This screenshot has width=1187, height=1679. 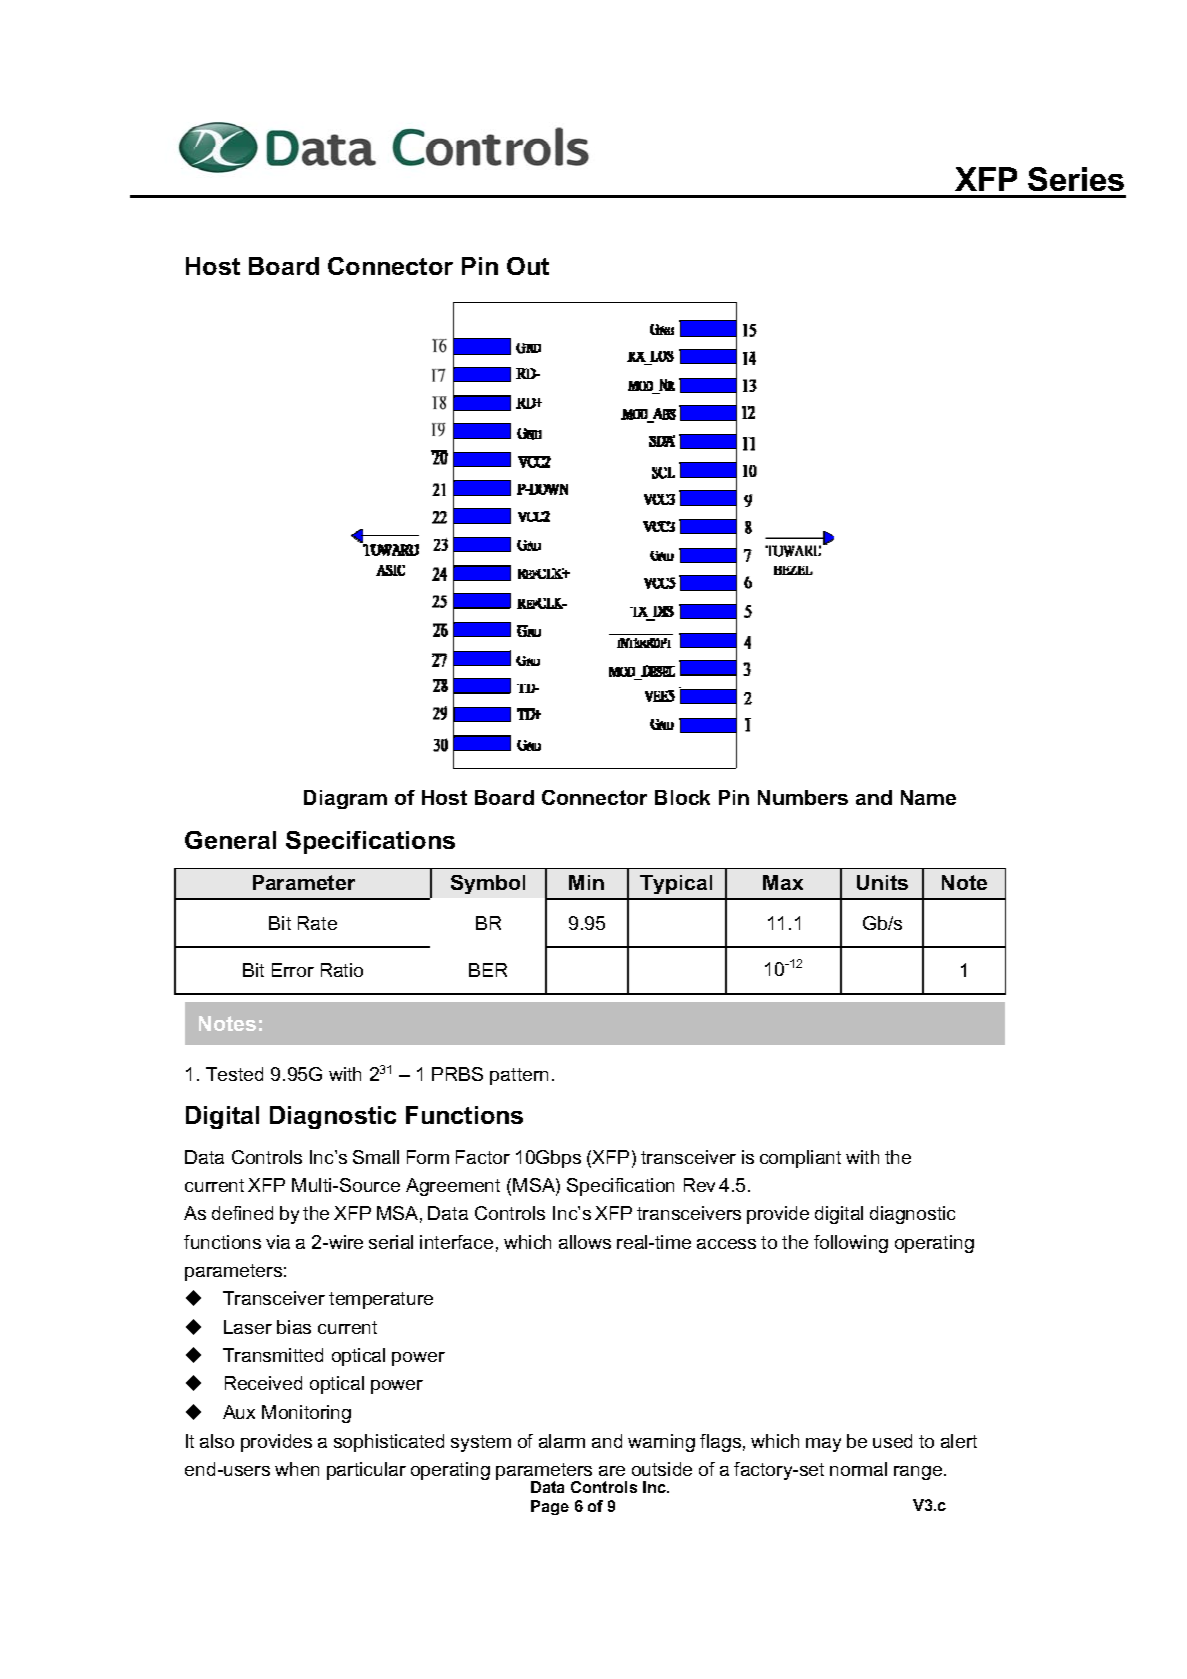 What do you see at coordinates (586, 882) in the screenshot?
I see `Min` at bounding box center [586, 882].
